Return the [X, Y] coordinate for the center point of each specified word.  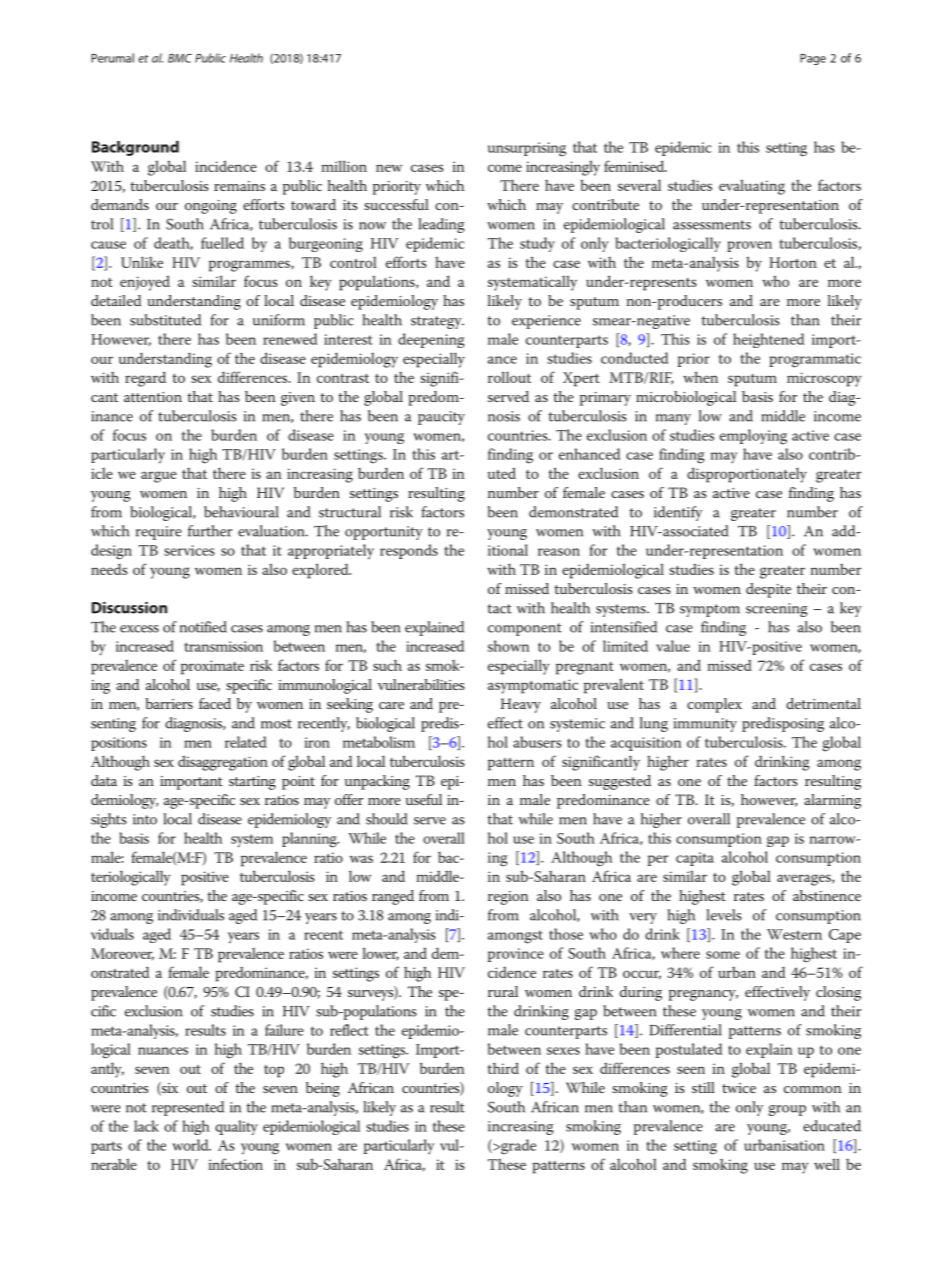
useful [424, 799]
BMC [180, 58]
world [191, 1145]
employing [753, 437]
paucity [441, 418]
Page [813, 59]
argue [159, 477]
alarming [832, 801]
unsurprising [527, 149]
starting [252, 783]
